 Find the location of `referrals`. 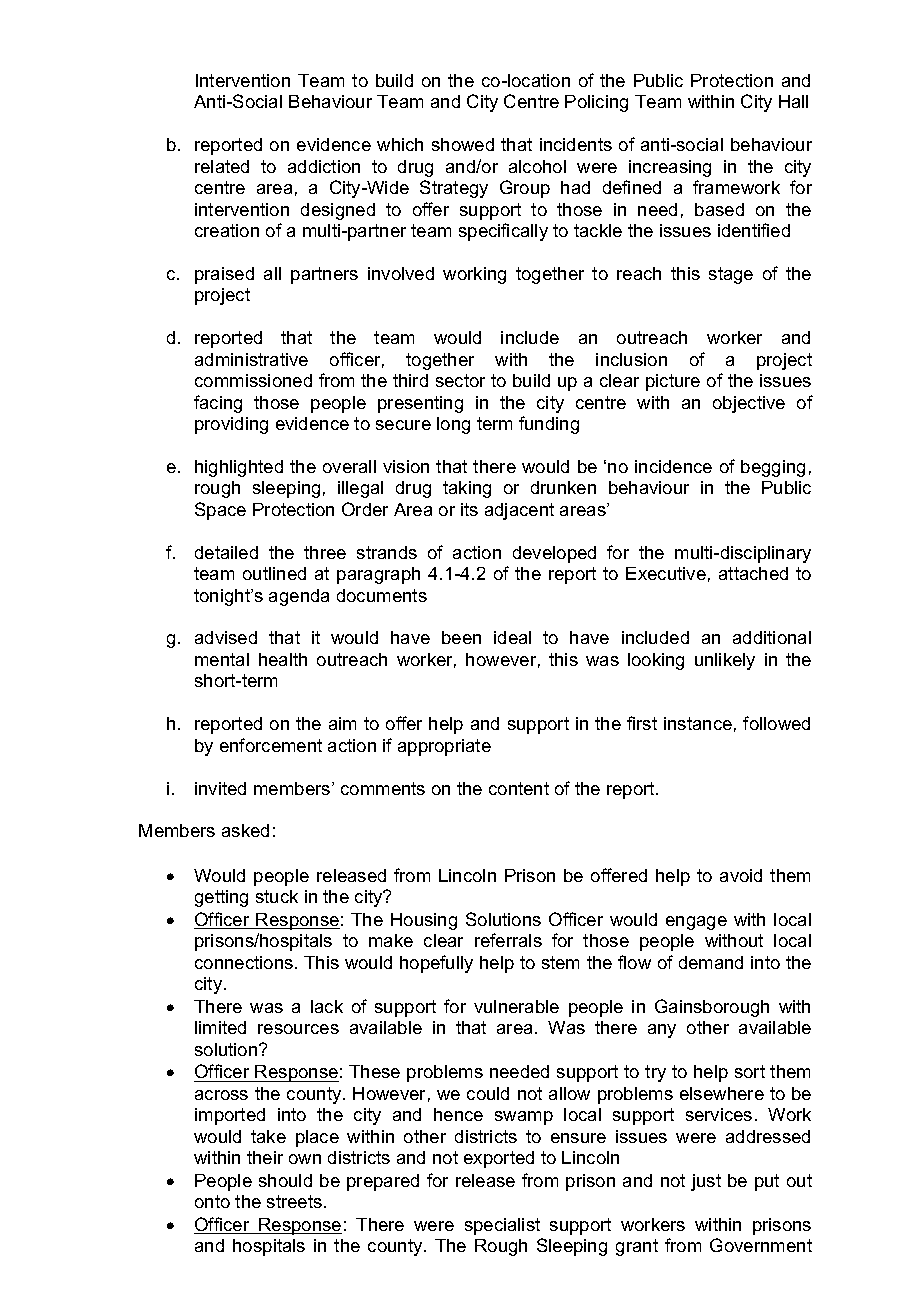

referrals is located at coordinates (508, 940).
